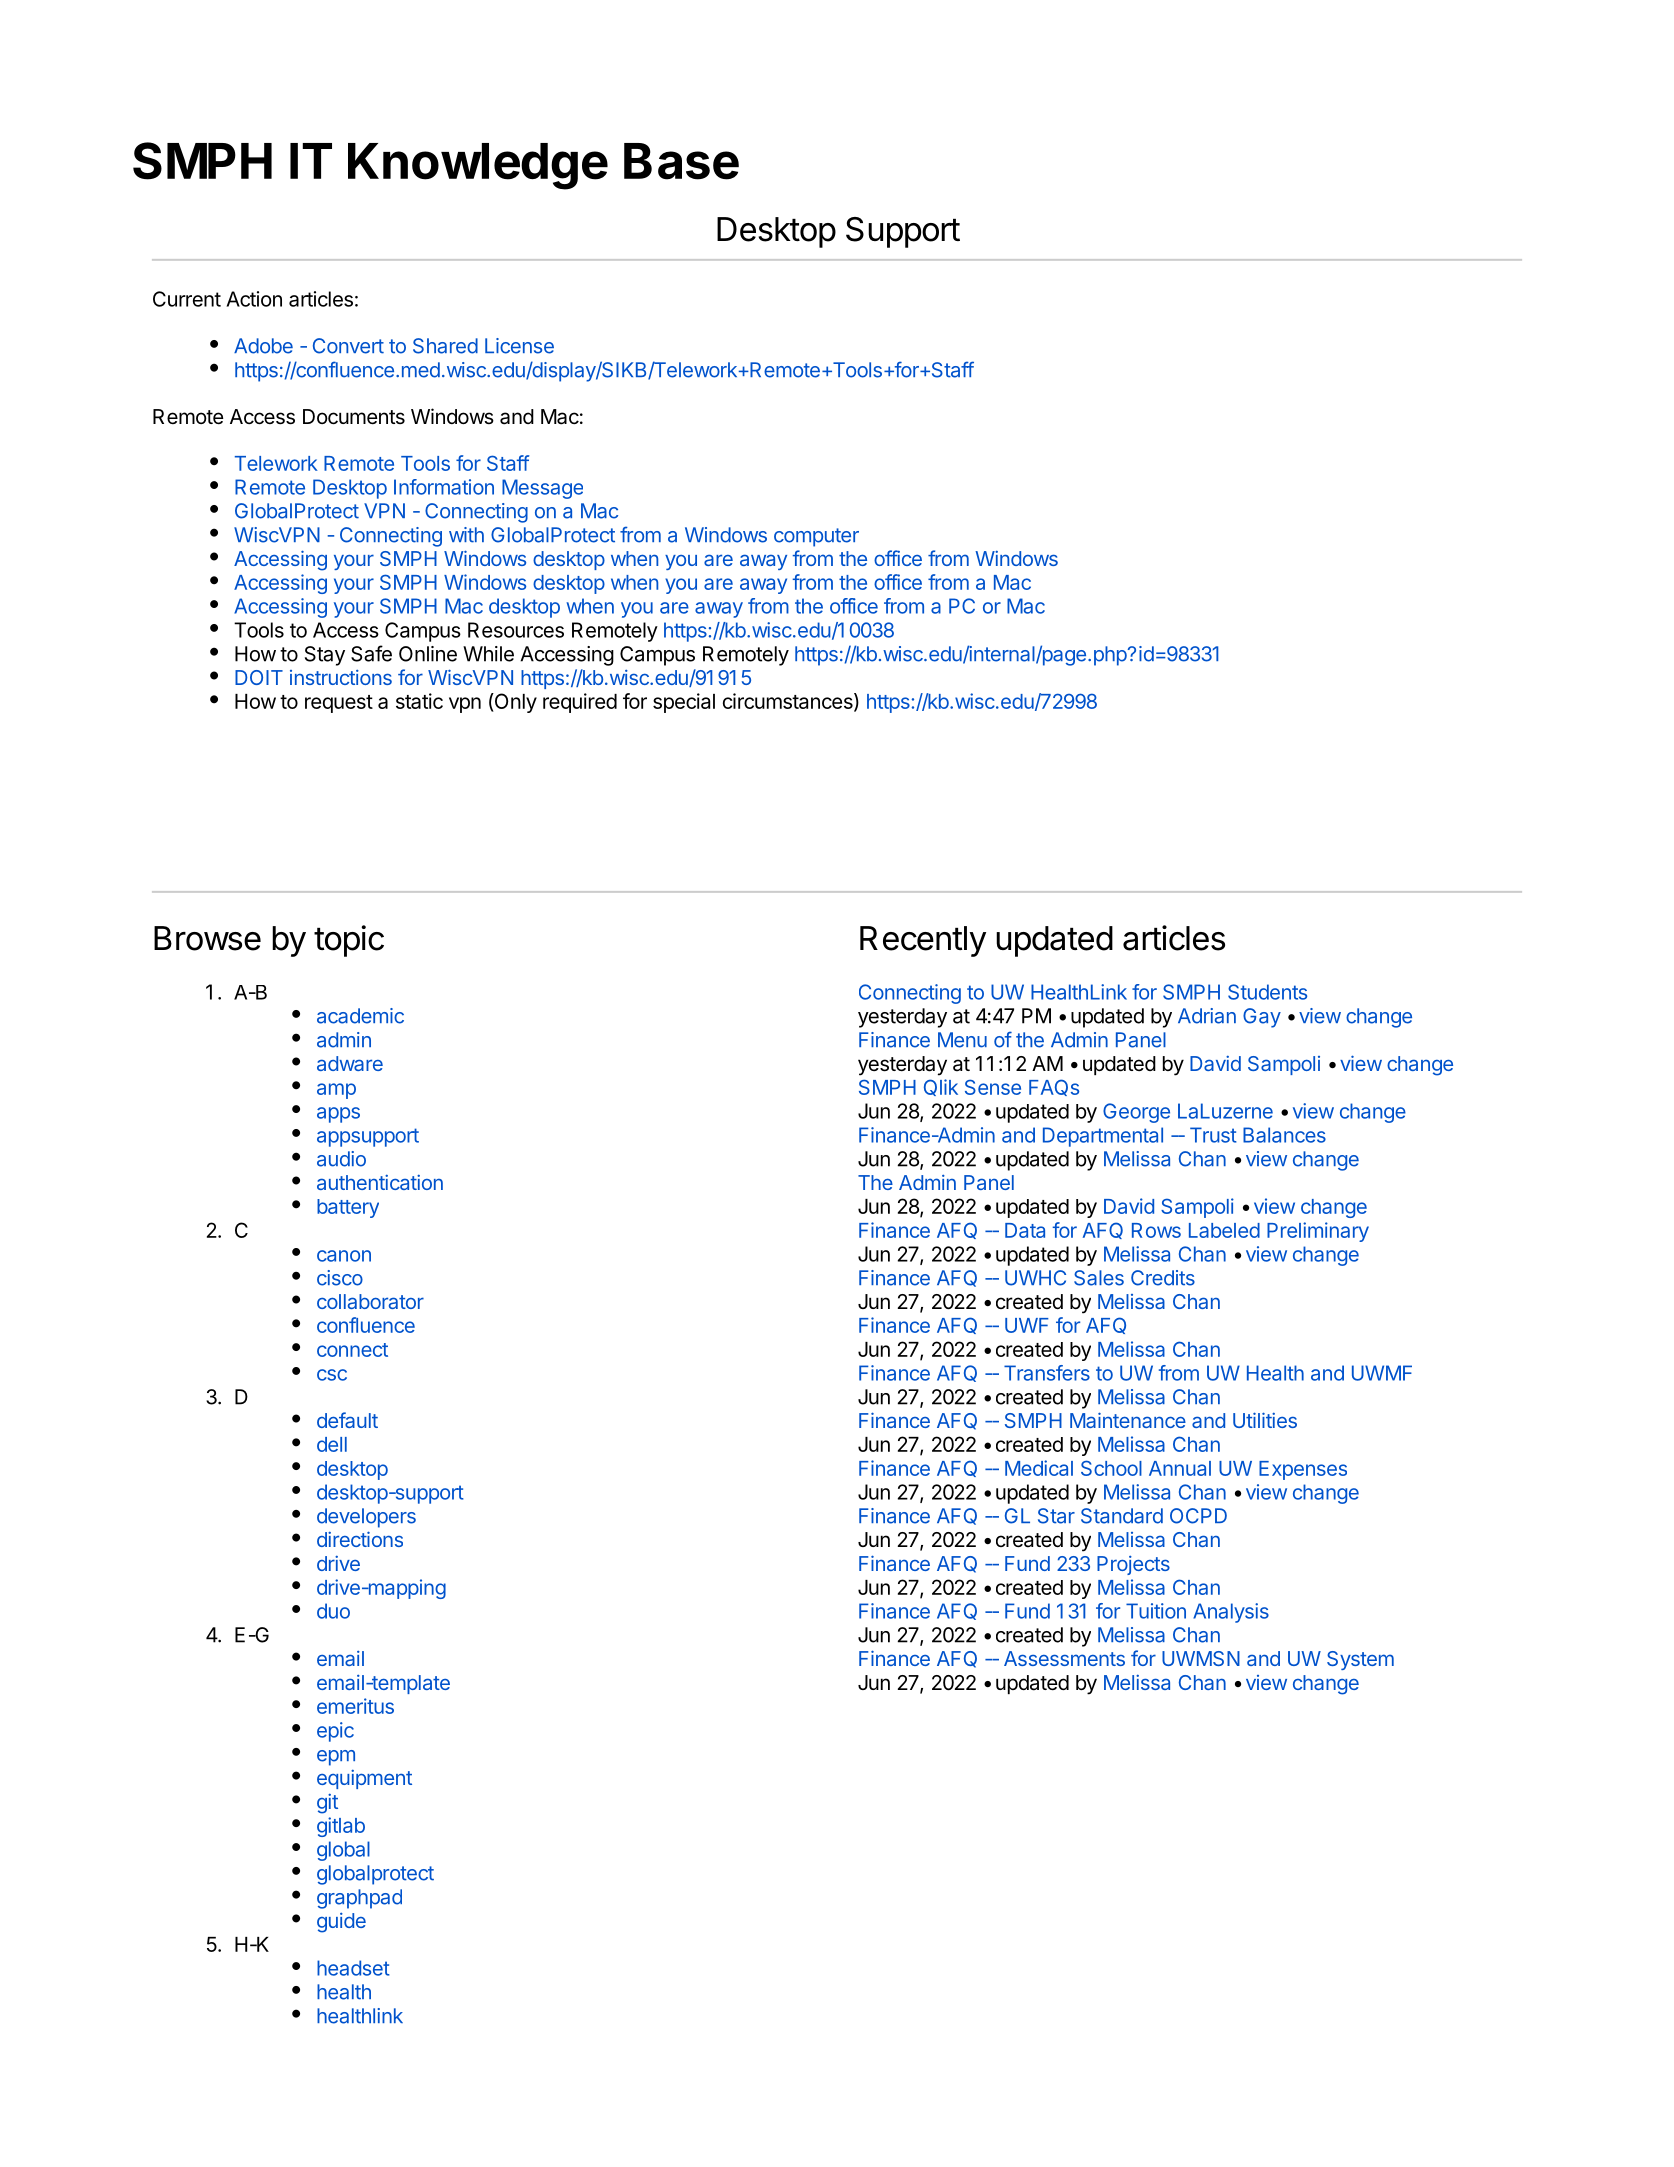 The image size is (1674, 2167). What do you see at coordinates (350, 1063) in the image?
I see `adware` at bounding box center [350, 1063].
